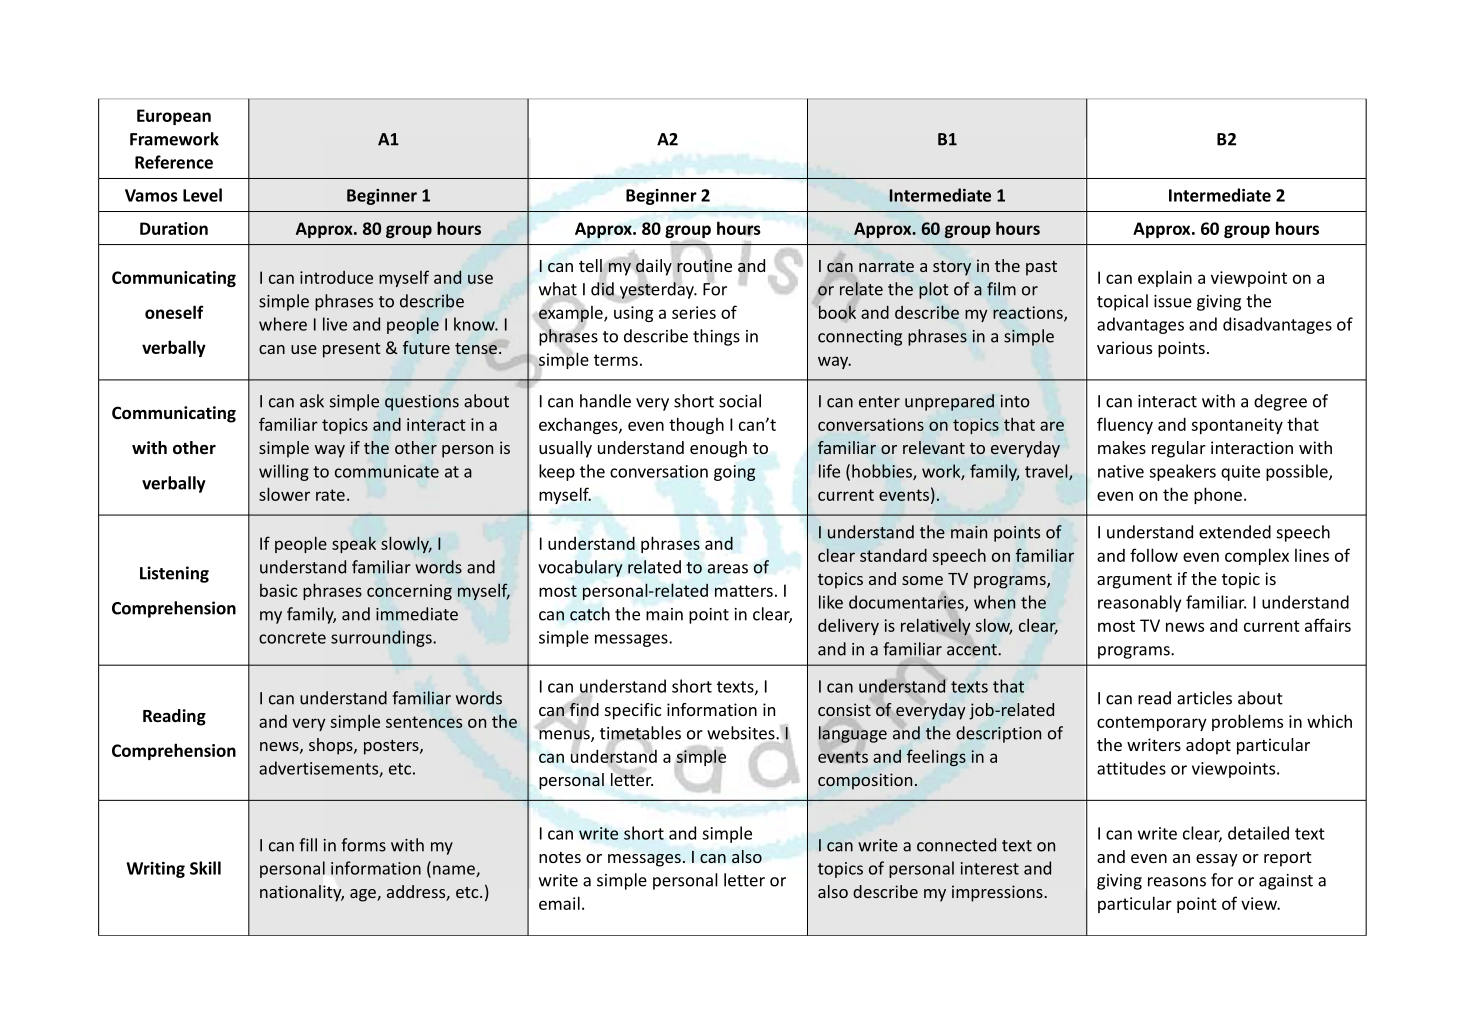  I want to click on past, so click(1041, 268).
